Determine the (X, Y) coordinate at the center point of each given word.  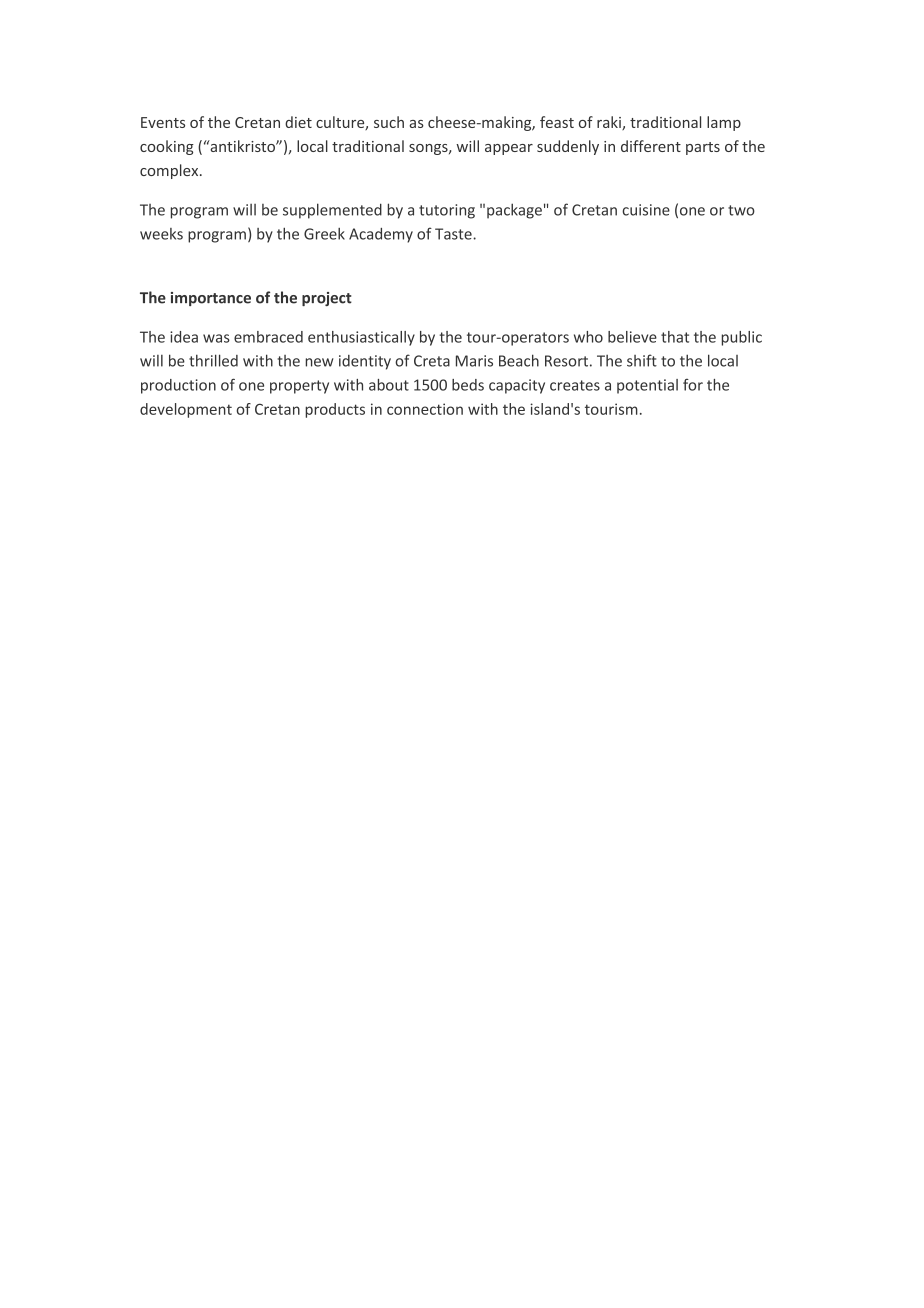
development (186, 410)
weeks (161, 234)
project (327, 299)
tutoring (447, 211)
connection (425, 409)
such (389, 122)
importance (211, 299)
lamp (724, 123)
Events (163, 122)
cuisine (646, 210)
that (675, 337)
